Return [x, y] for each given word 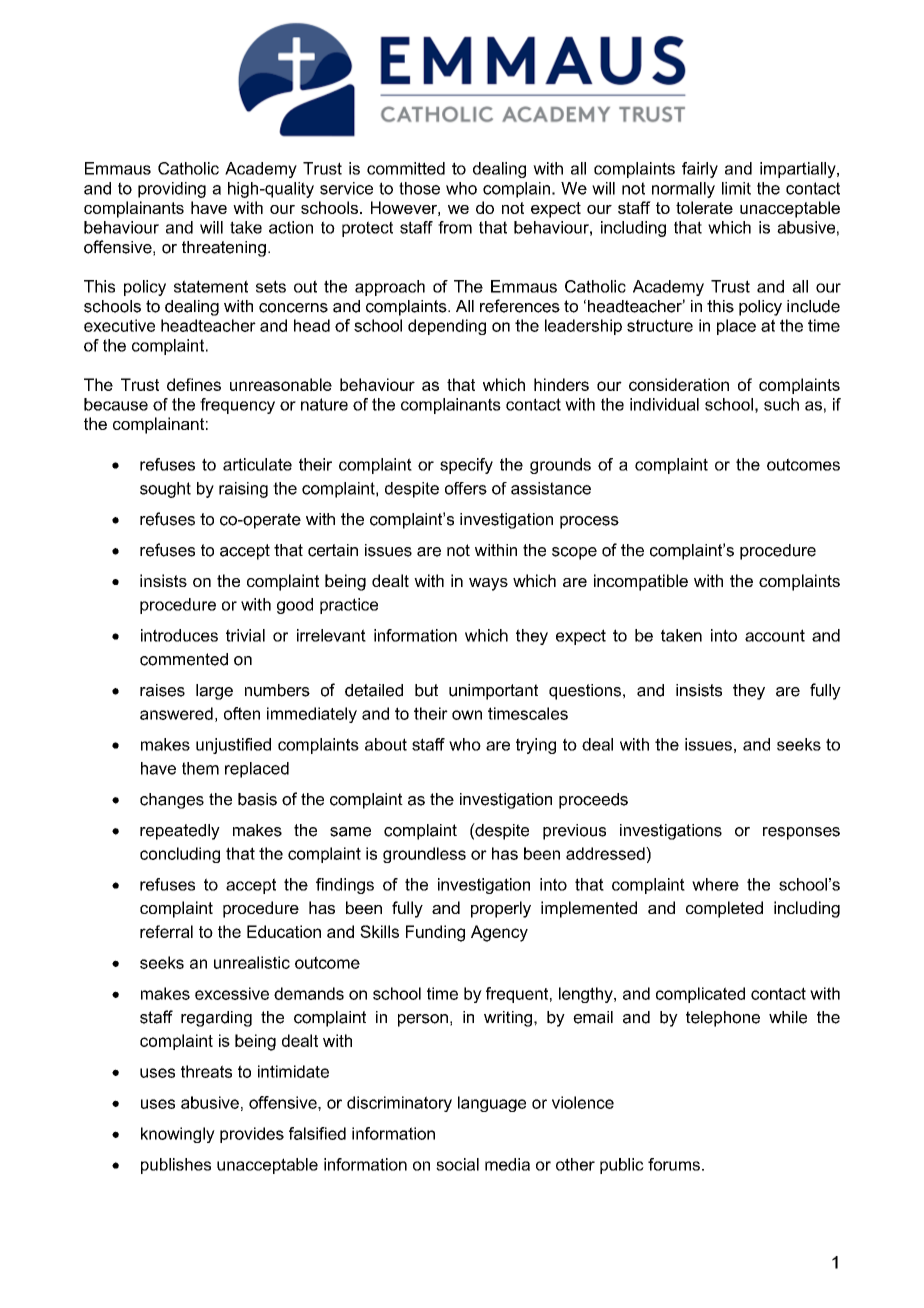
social [457, 1164]
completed [724, 909]
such [781, 404]
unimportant [493, 692]
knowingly [178, 1135]
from [455, 227]
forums [674, 1164]
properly [501, 909]
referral [166, 931]
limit [736, 188]
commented [184, 659]
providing [172, 190]
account [775, 635]
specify [466, 466]
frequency [237, 406]
